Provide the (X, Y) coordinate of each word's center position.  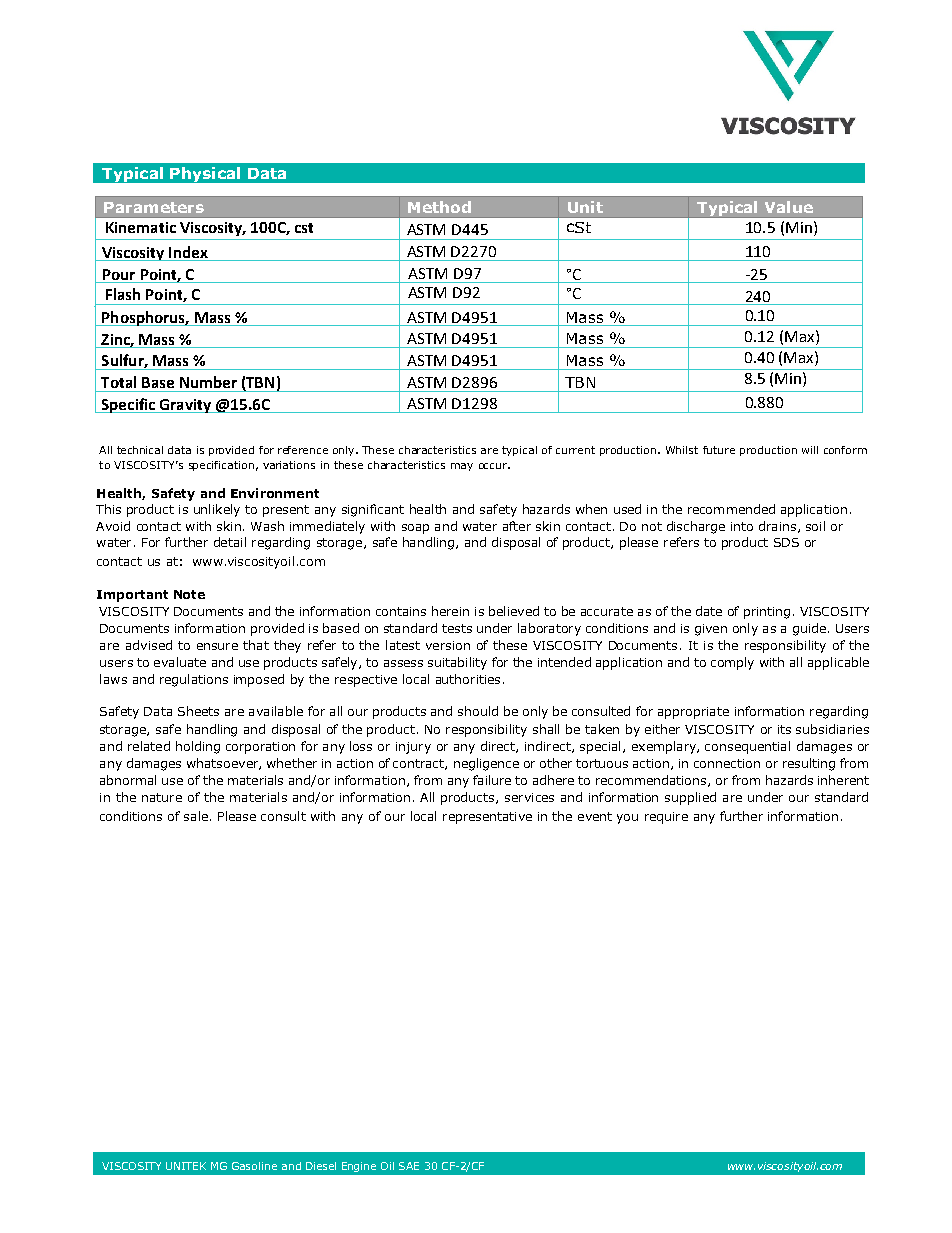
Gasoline (254, 1166)
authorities (468, 679)
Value (789, 207)
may (462, 467)
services (529, 797)
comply (732, 663)
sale (196, 816)
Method (439, 207)
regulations (194, 680)
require (666, 818)
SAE (409, 1166)
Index (188, 252)
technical (140, 450)
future (719, 450)
